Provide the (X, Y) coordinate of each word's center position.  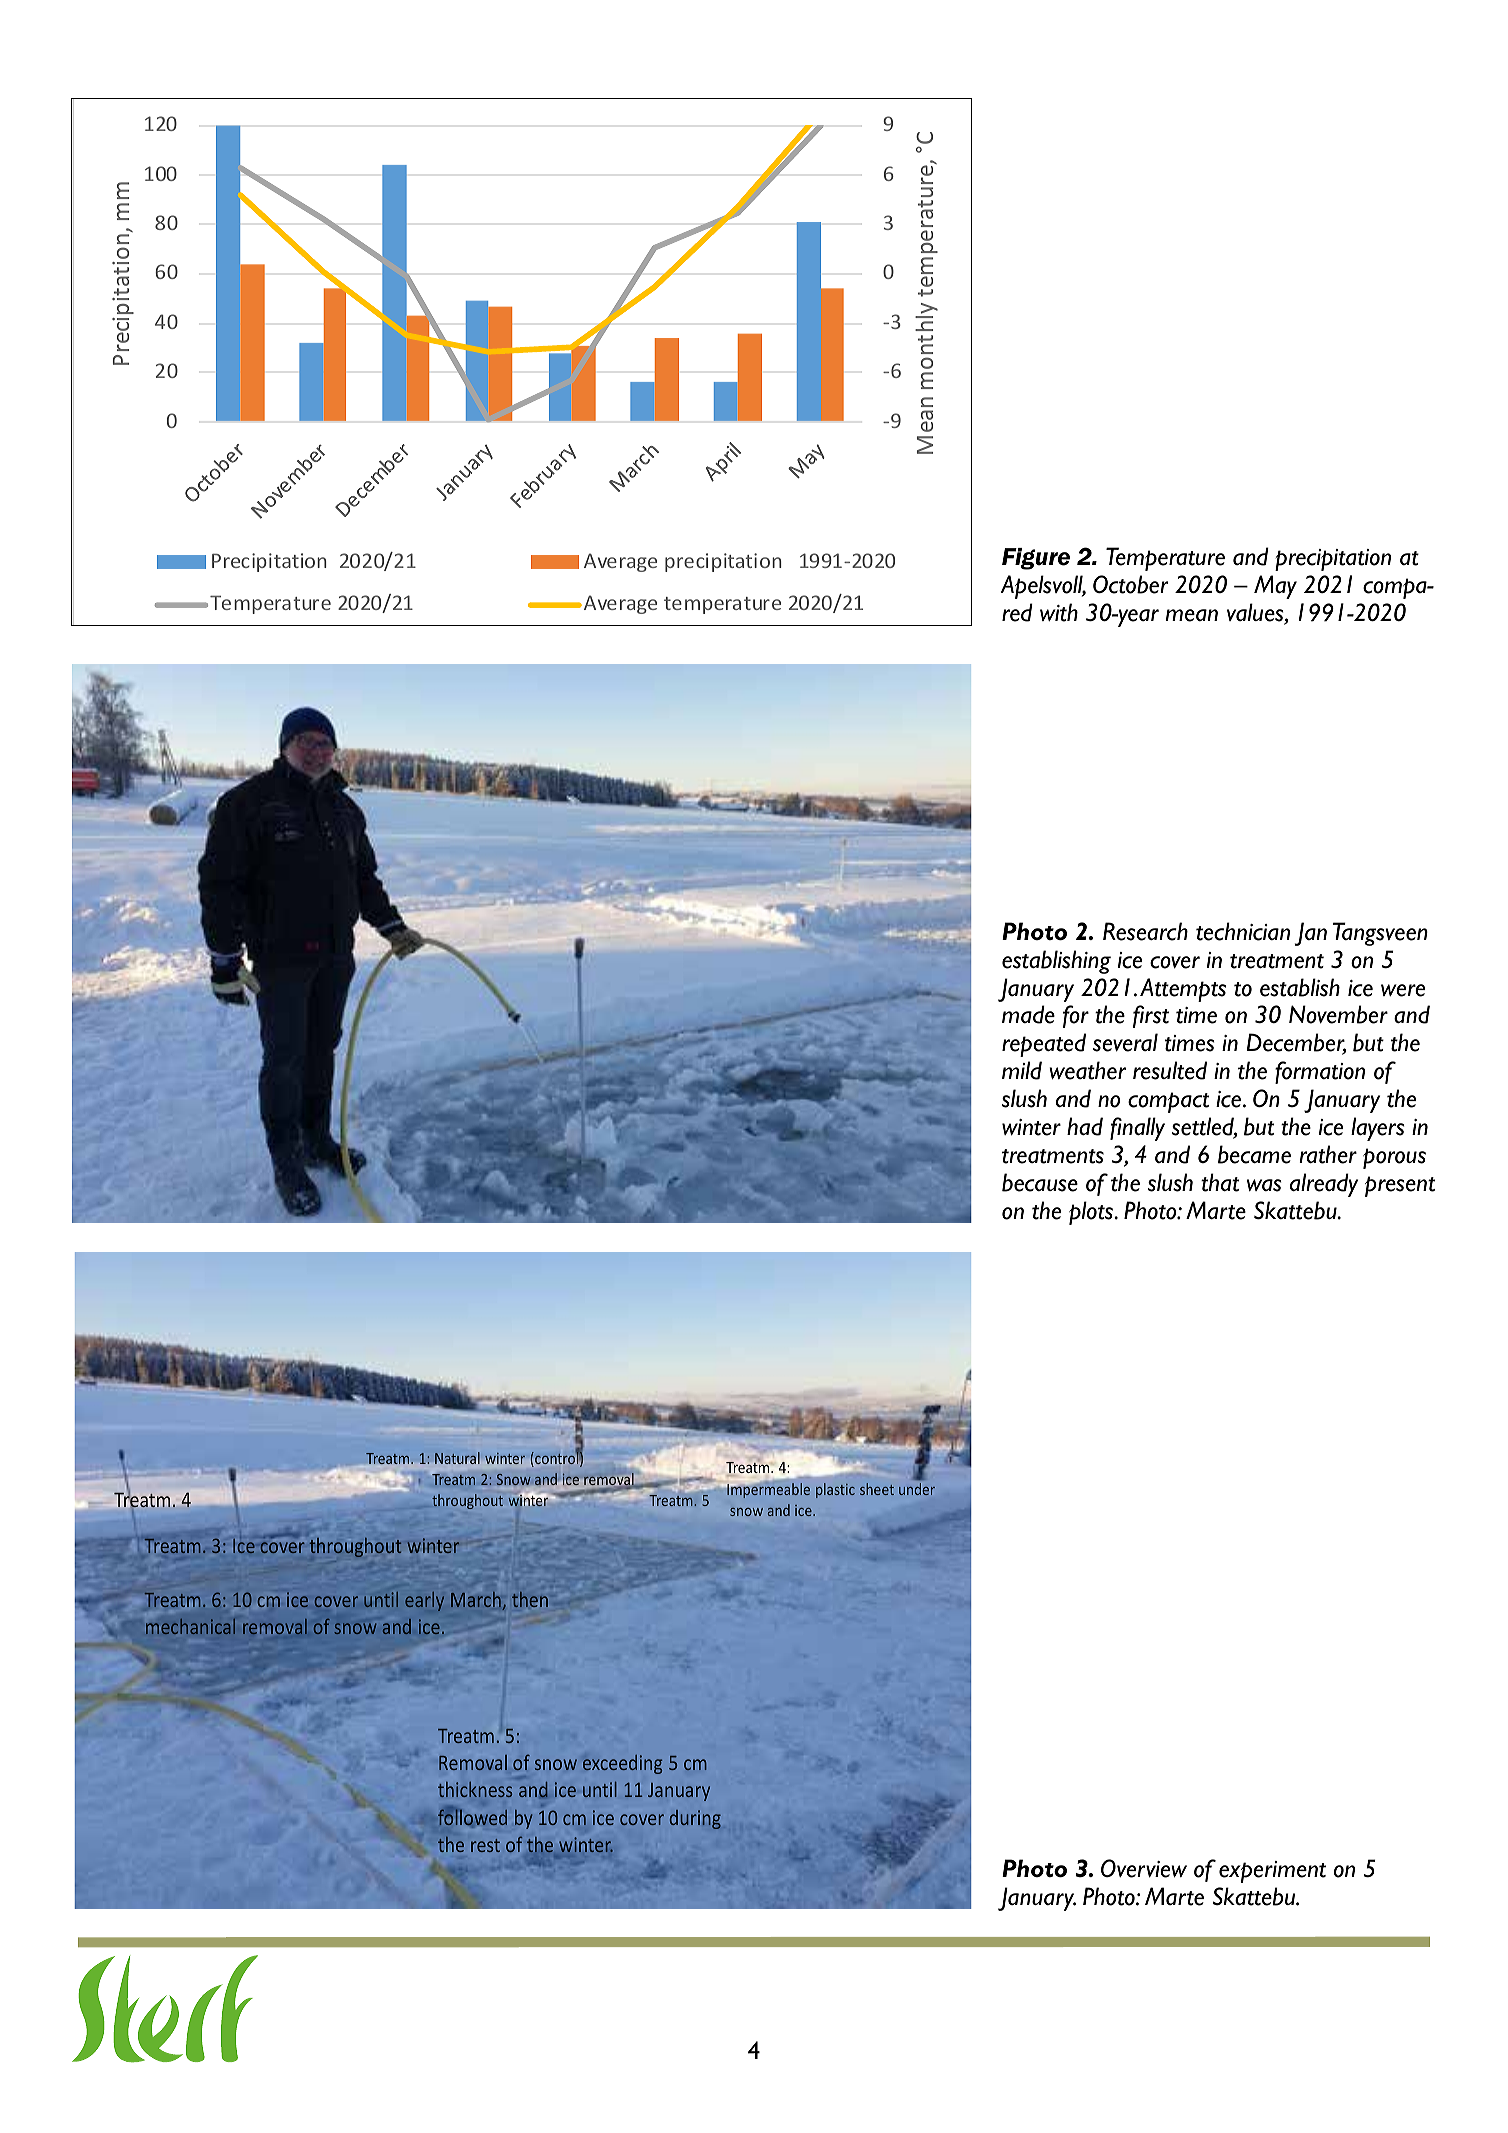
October (1130, 584)
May (1275, 587)
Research (1145, 931)
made (1028, 1014)
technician (1243, 931)
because (1040, 1182)
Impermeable (767, 1489)
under (917, 1489)
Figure (1036, 559)
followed (472, 1816)
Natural (457, 1458)
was (1264, 1185)
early (424, 1601)
